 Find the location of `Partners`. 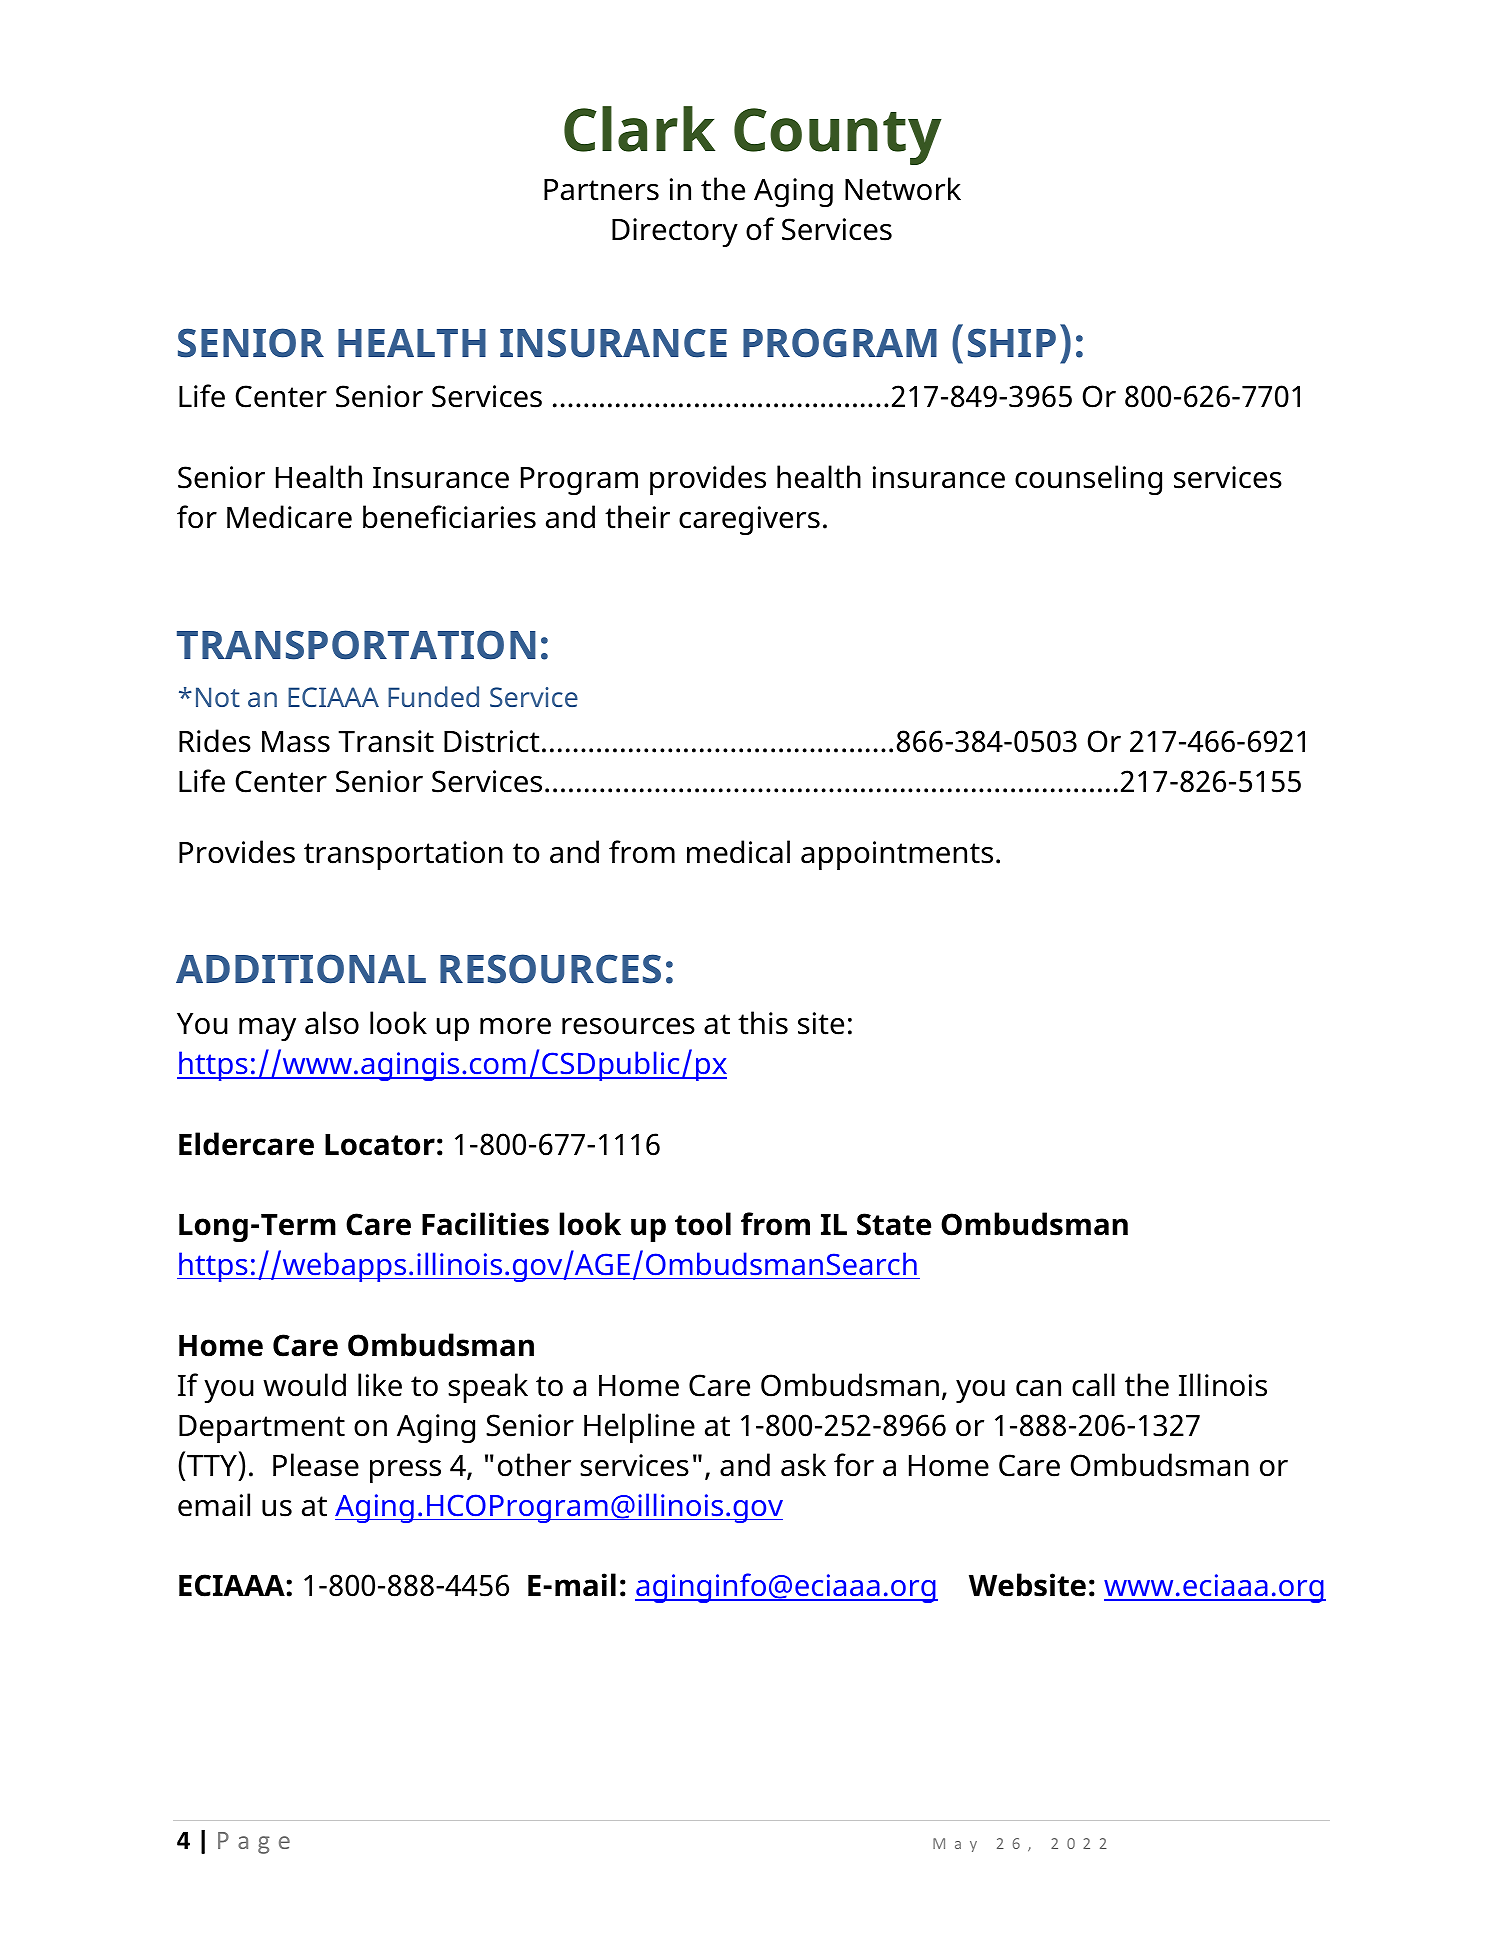

Partners is located at coordinates (601, 190).
